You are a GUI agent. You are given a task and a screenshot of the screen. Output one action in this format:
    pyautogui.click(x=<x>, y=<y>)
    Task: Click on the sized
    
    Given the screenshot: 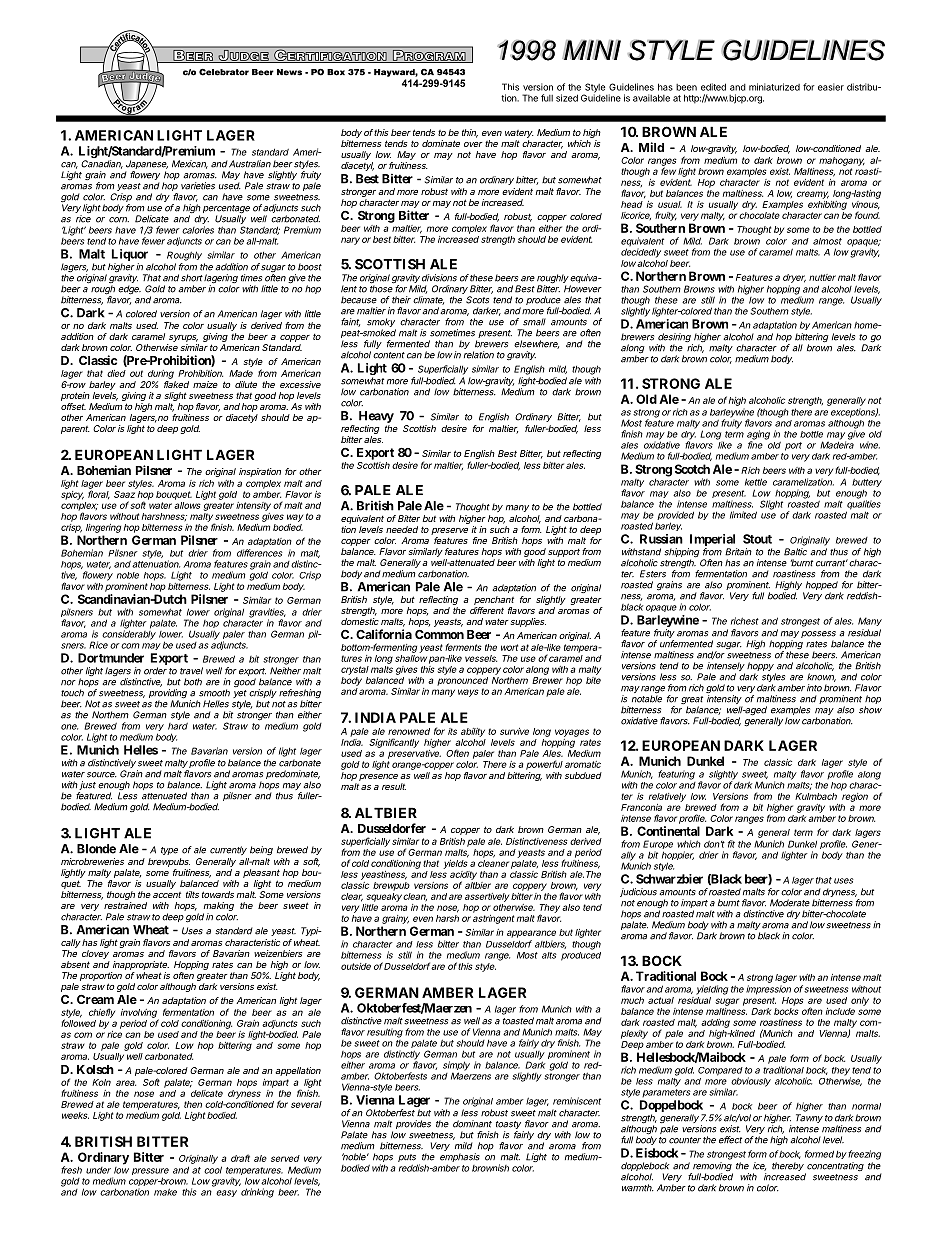 What is the action you would take?
    pyautogui.click(x=567, y=98)
